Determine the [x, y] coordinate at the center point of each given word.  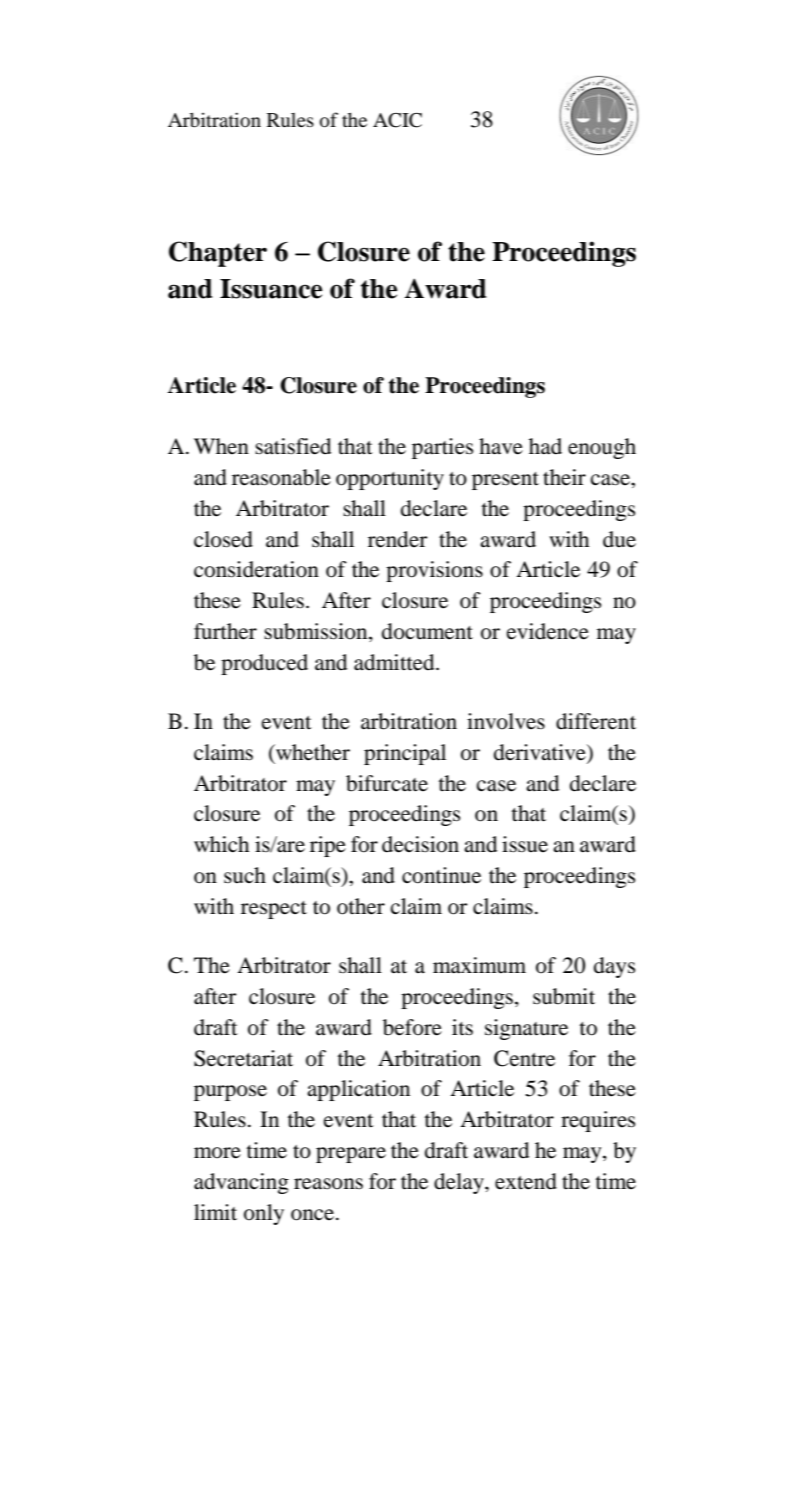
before [412, 1027]
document [427, 631]
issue [525, 844]
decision [420, 844]
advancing [241, 1183]
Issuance [271, 289]
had [545, 446]
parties [442, 448]
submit [564, 996]
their [564, 477]
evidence [548, 631]
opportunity [390, 479]
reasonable [281, 477]
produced [264, 664]
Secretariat [243, 1058]
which [221, 844]
